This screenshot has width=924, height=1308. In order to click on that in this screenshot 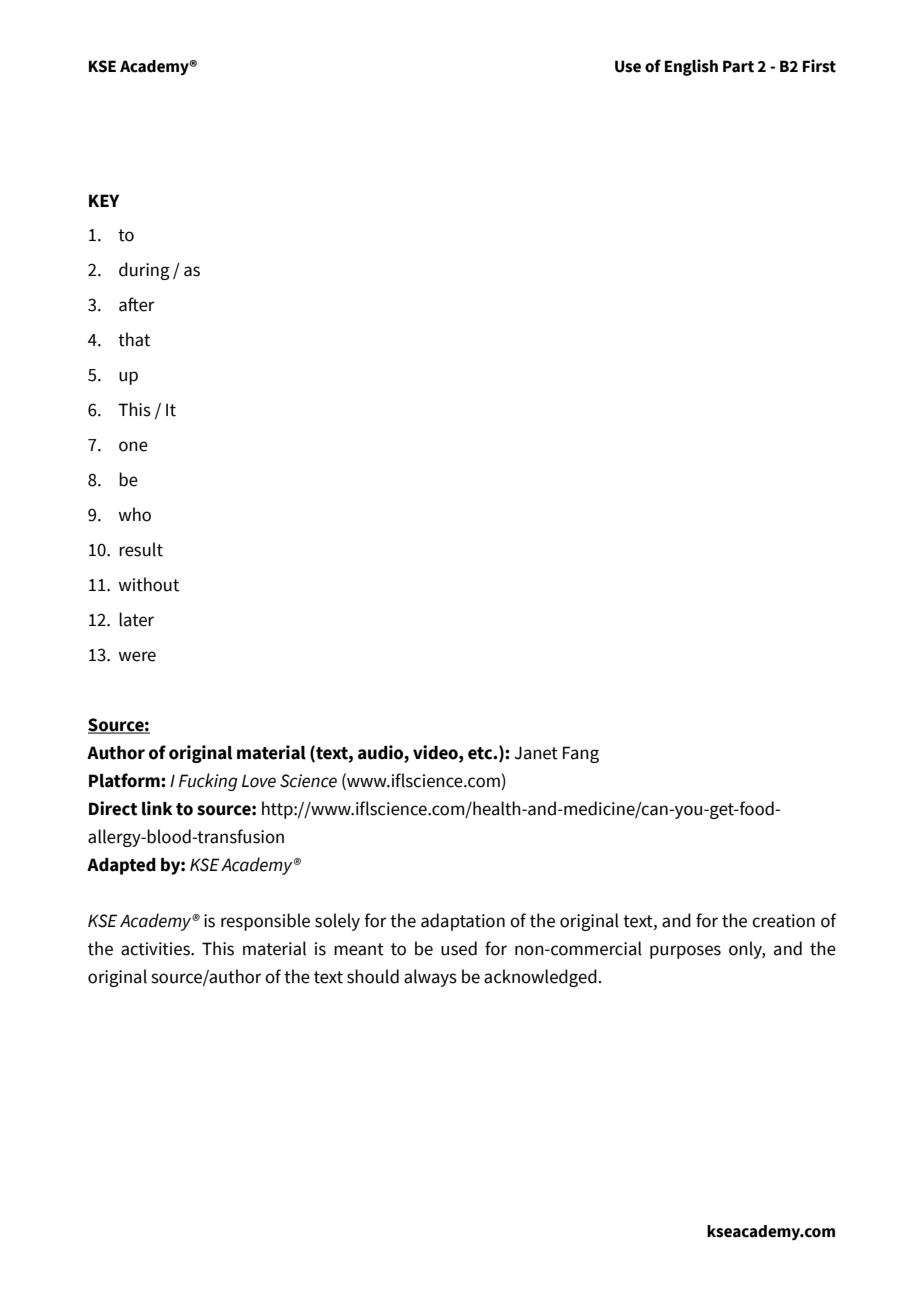, I will do `click(134, 339)`.
